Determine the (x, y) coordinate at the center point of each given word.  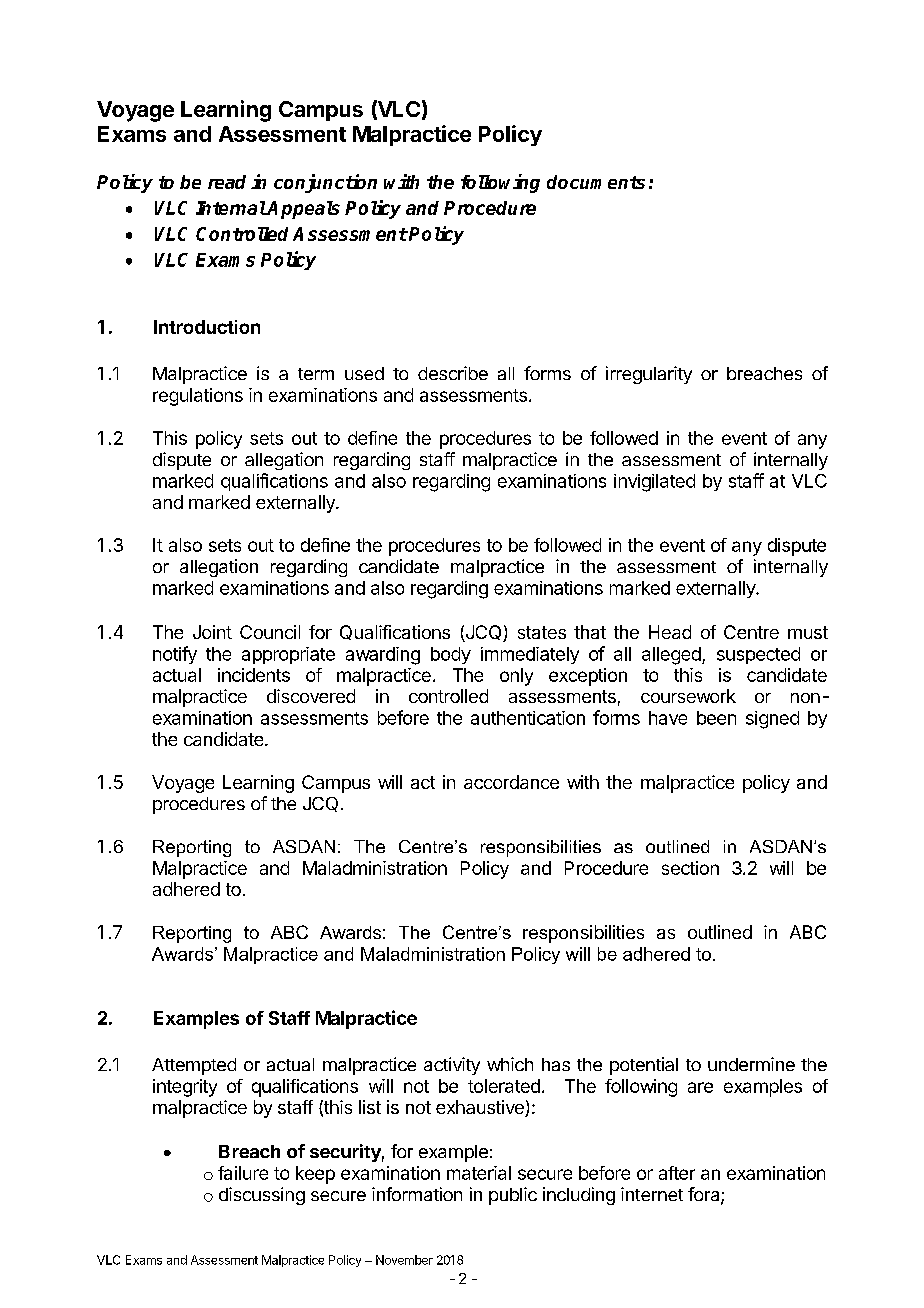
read (227, 182)
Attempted (194, 1066)
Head (670, 632)
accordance (511, 782)
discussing (262, 1196)
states (542, 632)
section (690, 868)
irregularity (649, 375)
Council (270, 632)
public (513, 1196)
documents (596, 182)
